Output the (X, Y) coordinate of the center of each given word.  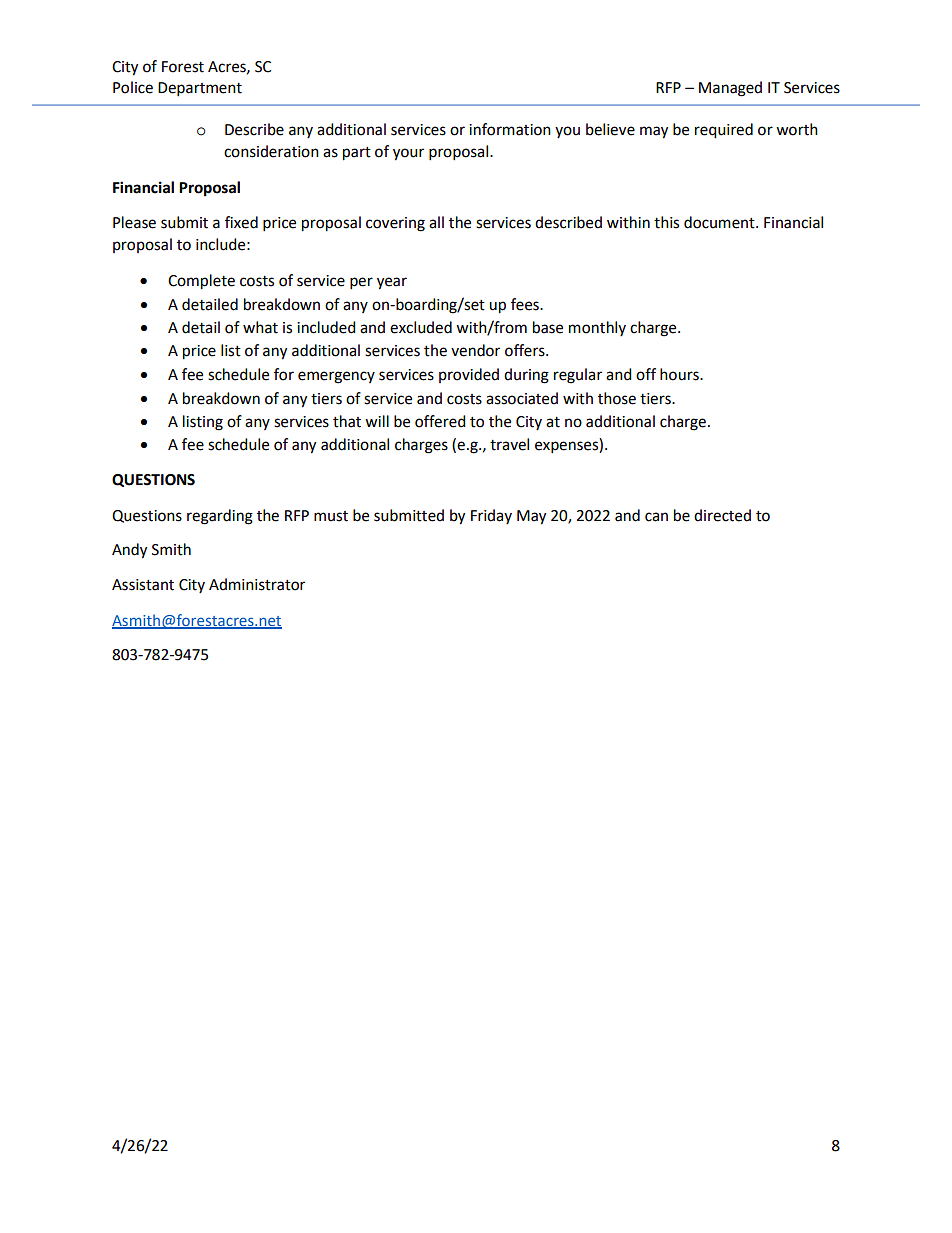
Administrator (257, 584)
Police (133, 87)
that (347, 421)
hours (680, 374)
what (260, 327)
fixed (241, 222)
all (436, 222)
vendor (475, 350)
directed (722, 515)
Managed (730, 89)
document (720, 222)
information (510, 129)
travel (509, 444)
